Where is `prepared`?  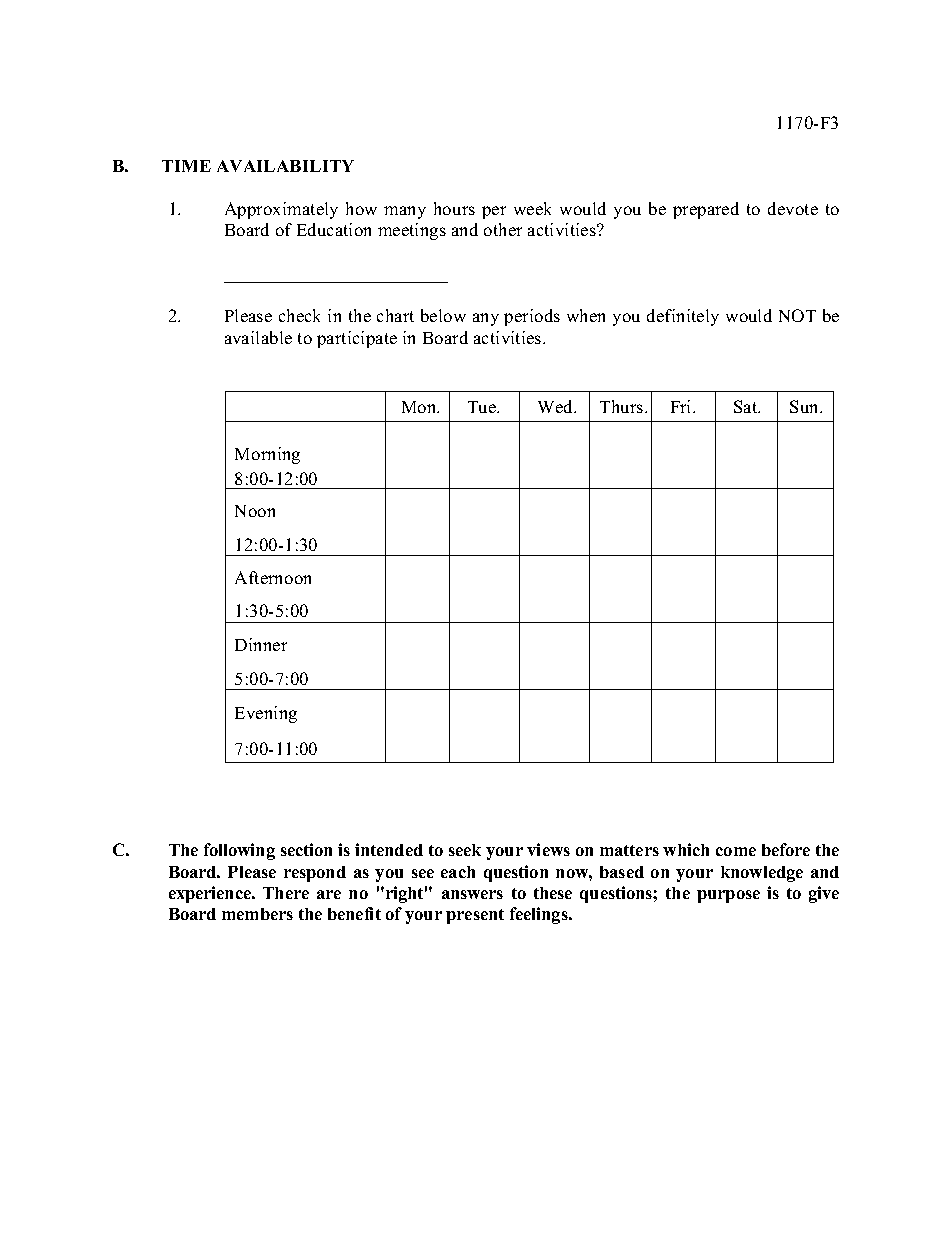
prepared is located at coordinates (706, 210).
